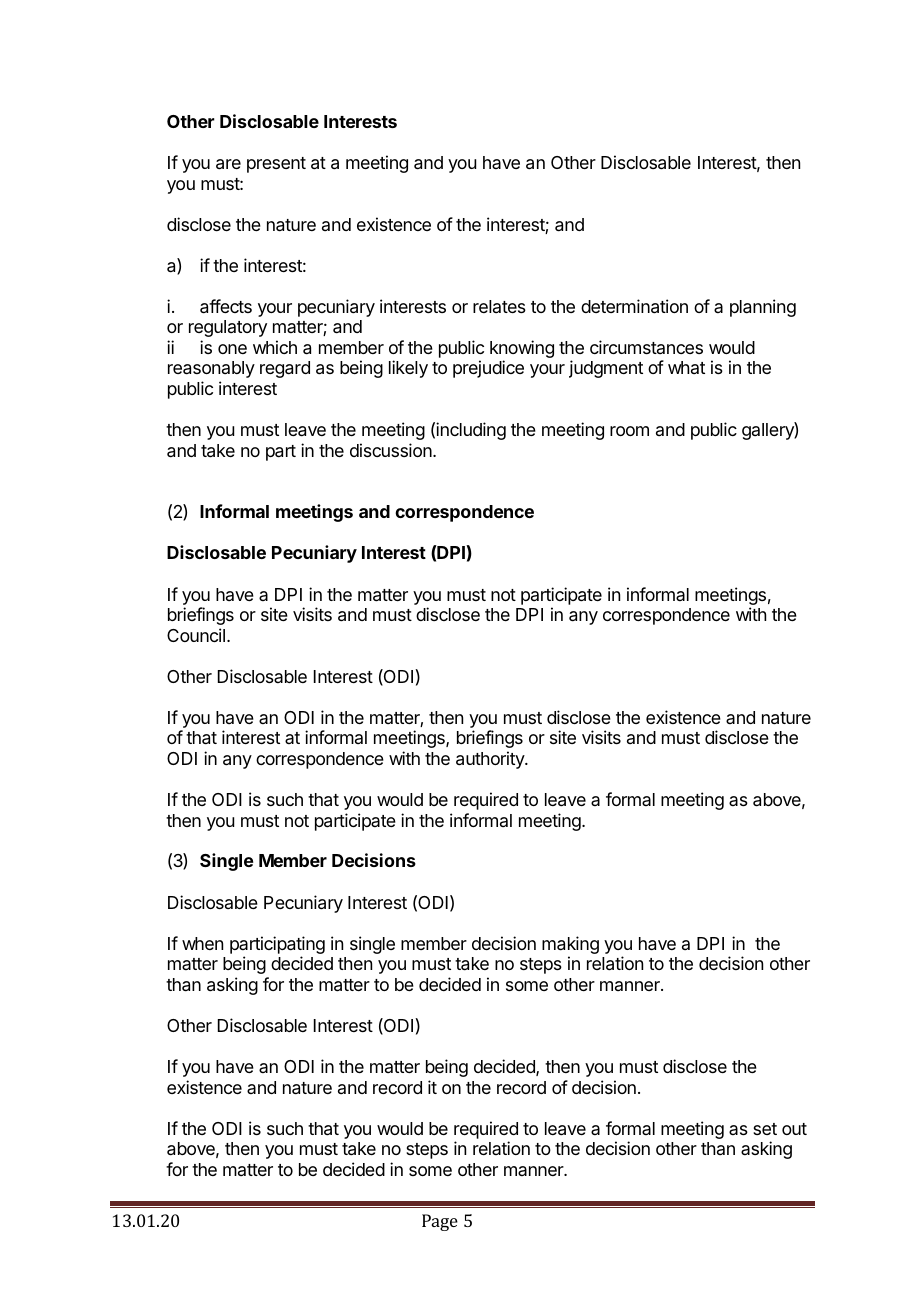 This screenshot has width=924, height=1308. I want to click on planning, so click(763, 308).
